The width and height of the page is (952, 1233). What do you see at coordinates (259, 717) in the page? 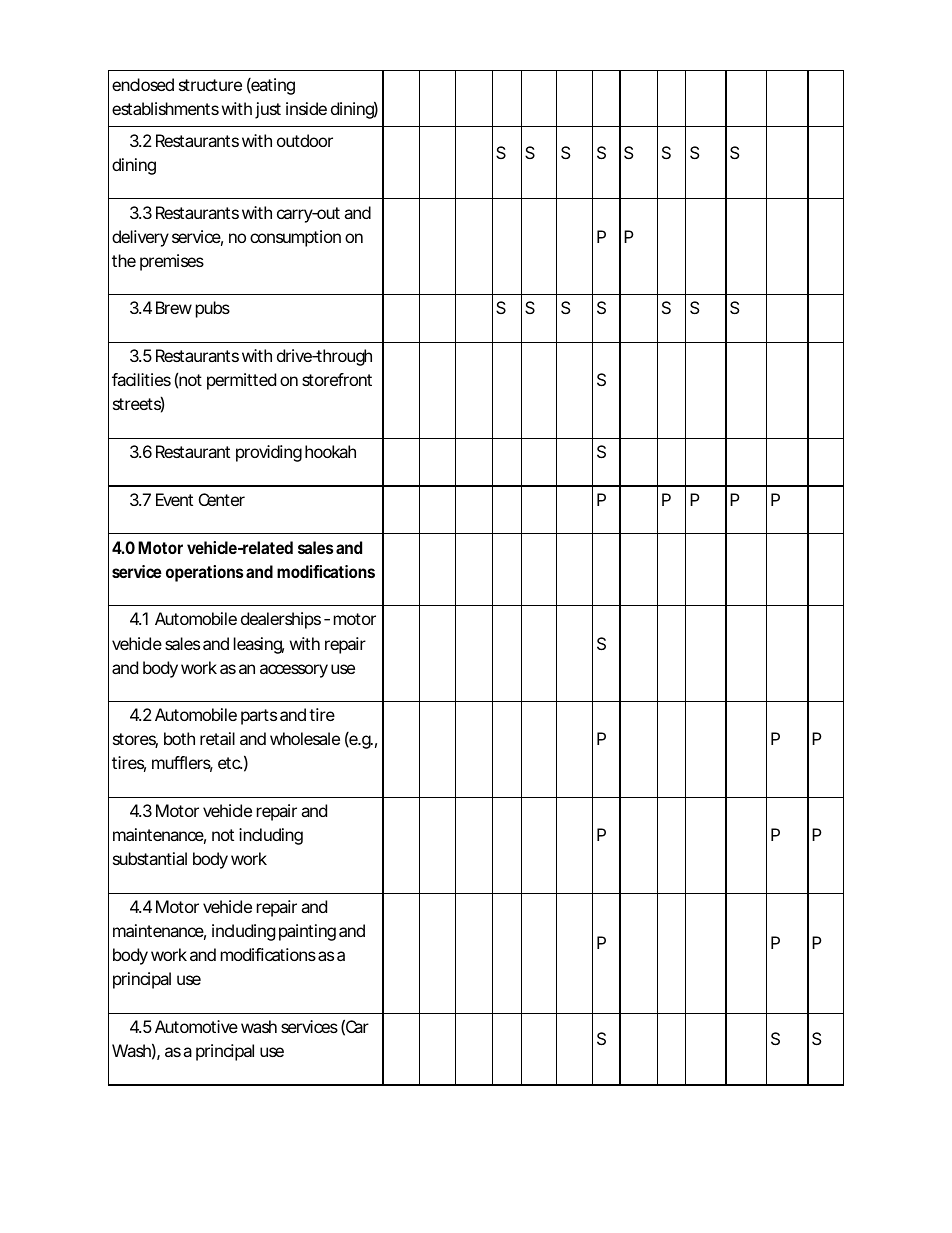
I see `parts` at bounding box center [259, 717].
